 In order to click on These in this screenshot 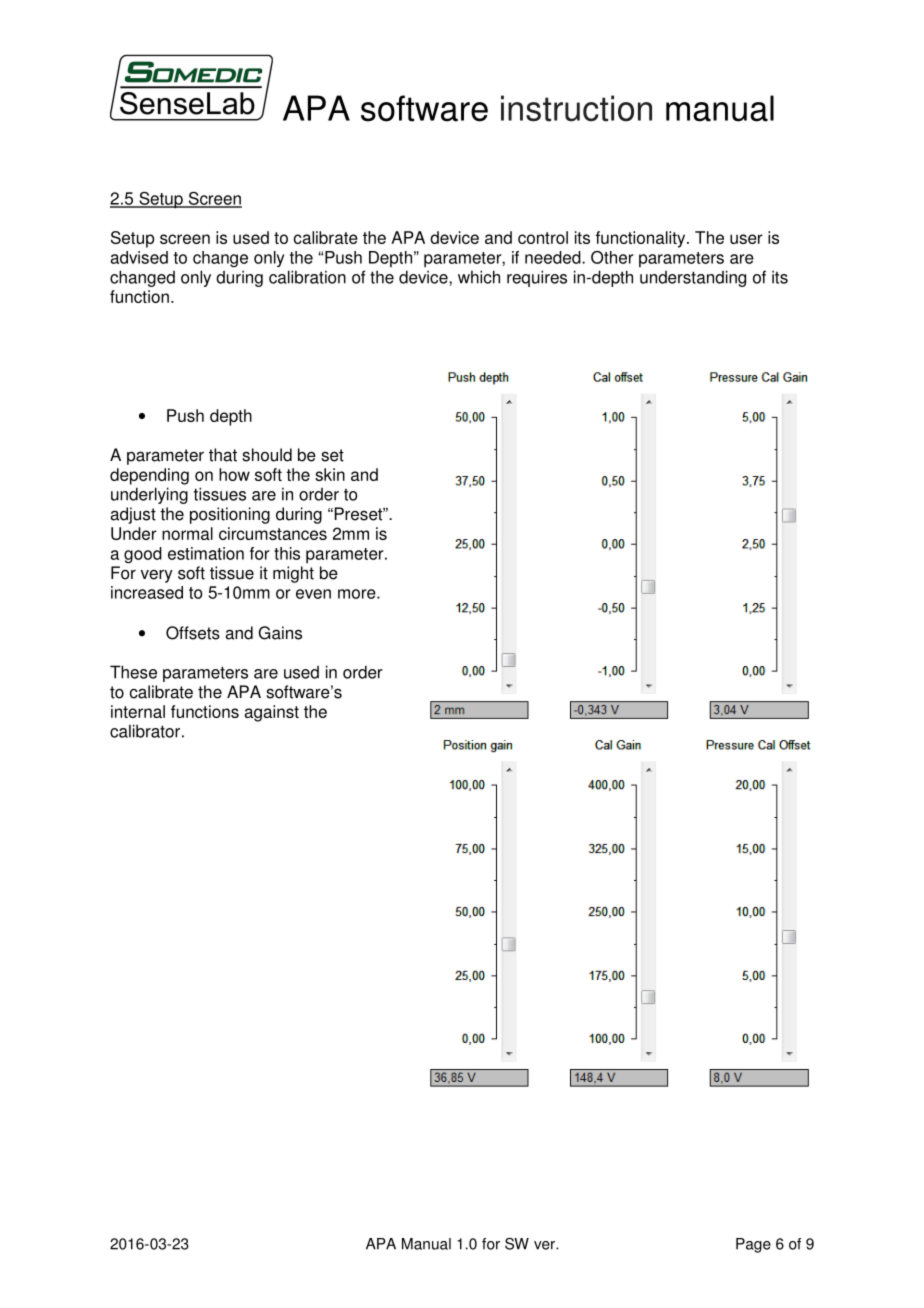, I will do `click(133, 672)`.
